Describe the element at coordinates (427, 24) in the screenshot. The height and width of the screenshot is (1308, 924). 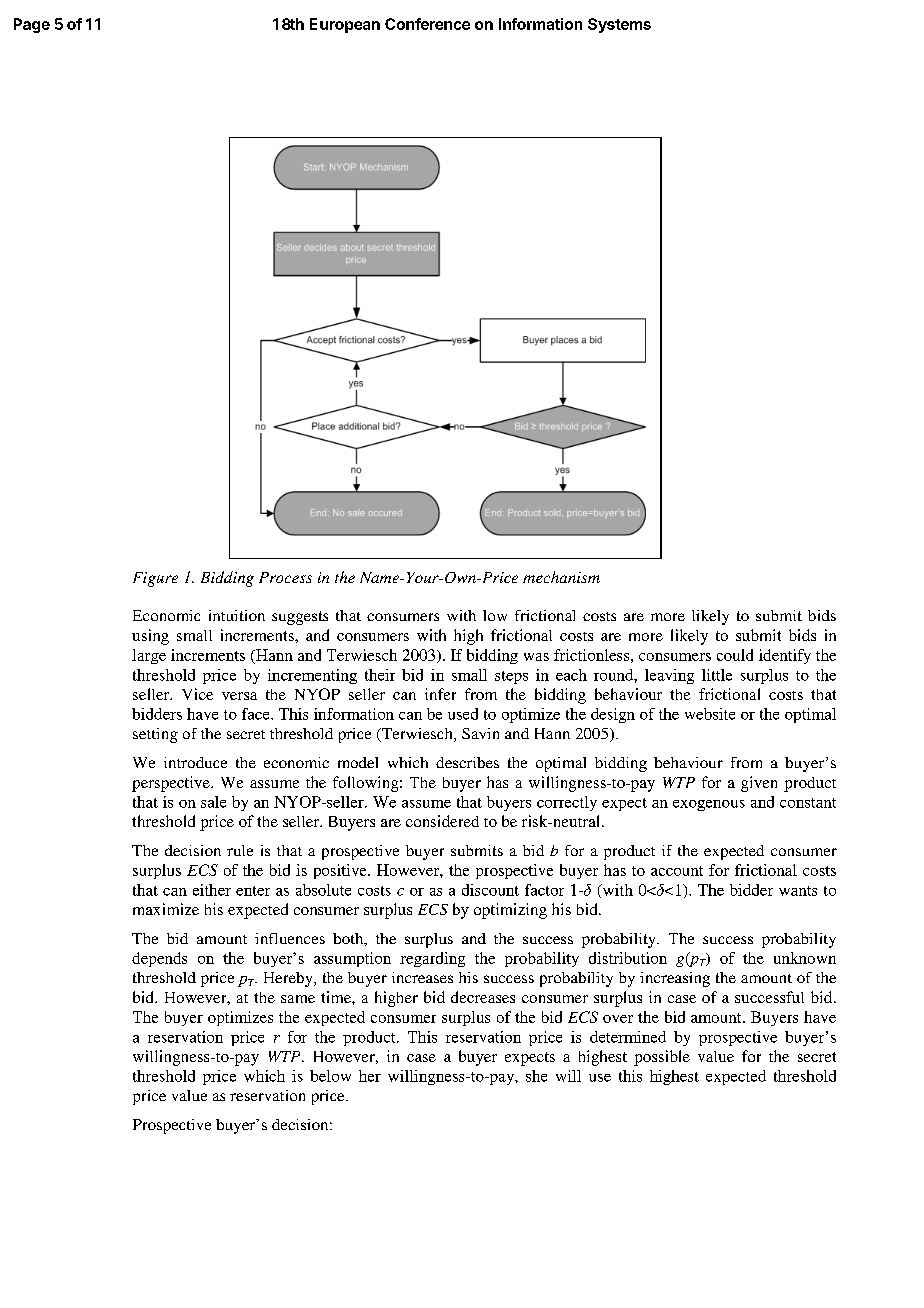
I see `Conference` at that location.
